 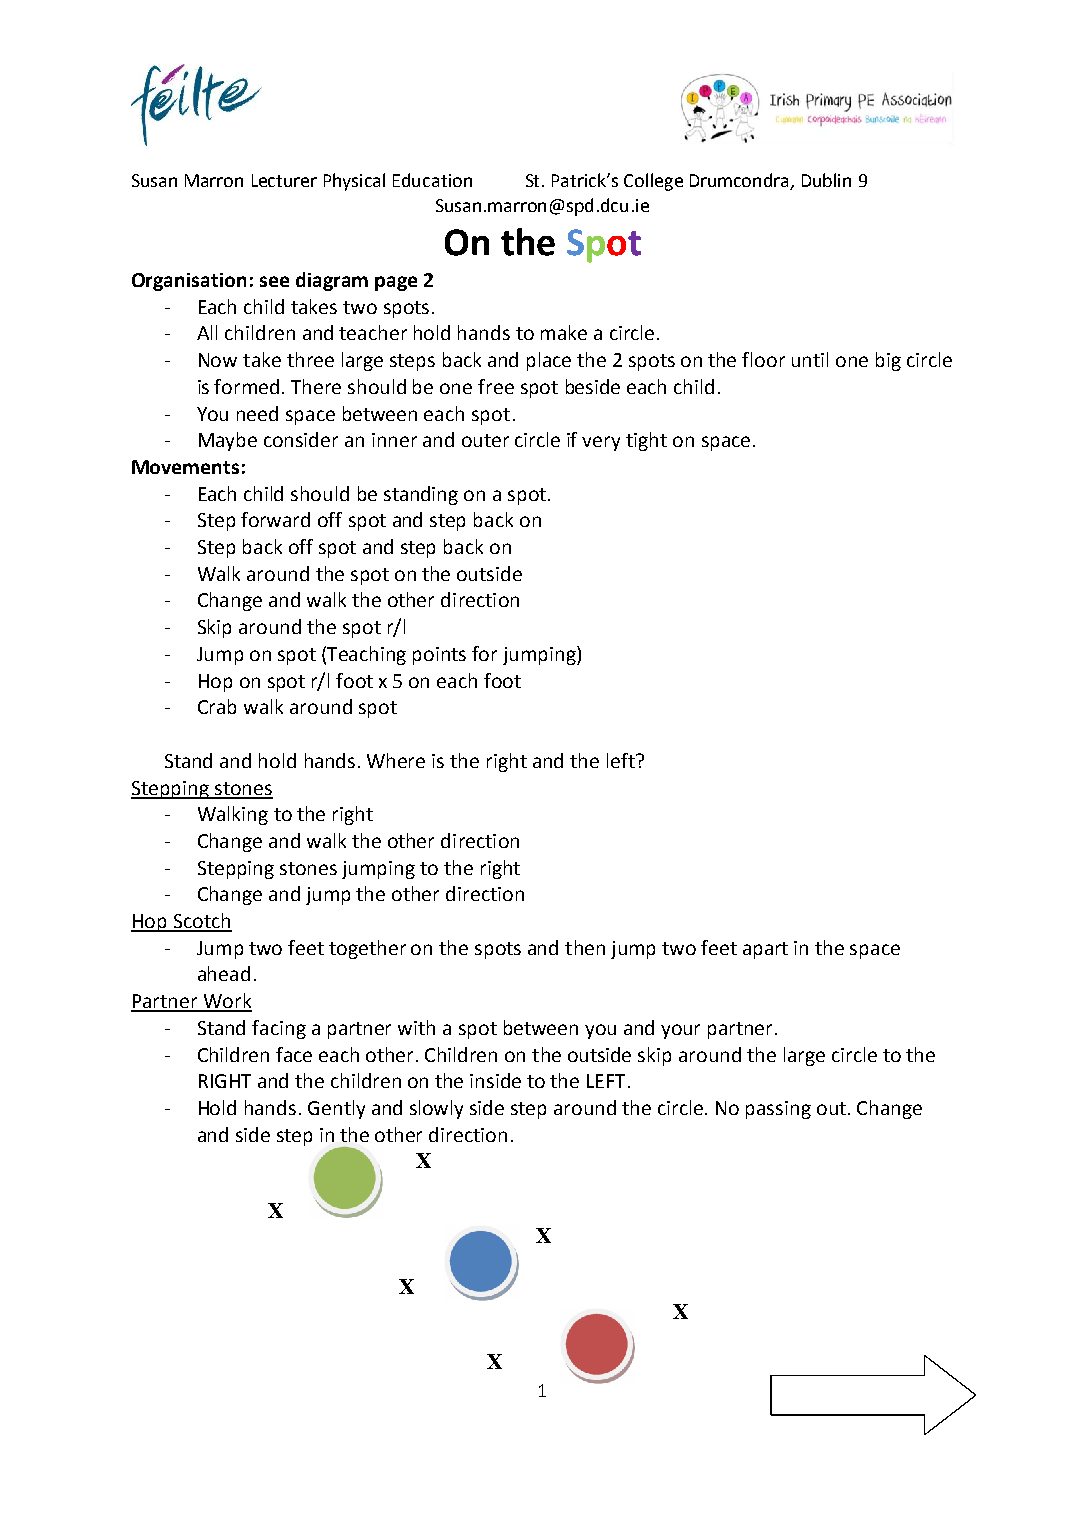 What do you see at coordinates (826, 180) in the image?
I see `Dublin` at bounding box center [826, 180].
